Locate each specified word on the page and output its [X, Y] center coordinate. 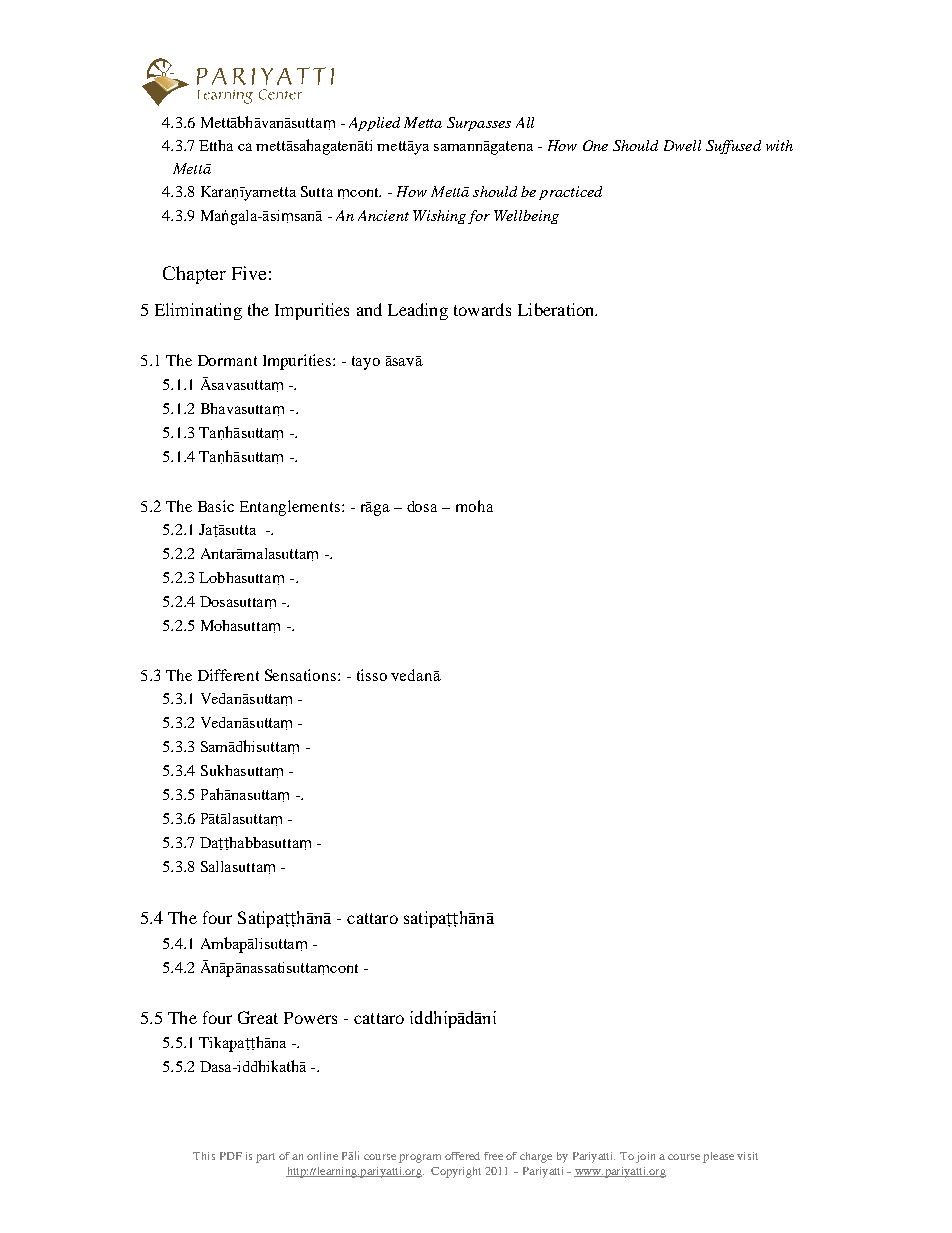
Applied [374, 124]
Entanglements [291, 508]
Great [258, 1017]
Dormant [227, 360]
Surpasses [479, 124]
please [718, 1157]
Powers [310, 1018]
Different [228, 675]
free [493, 1156]
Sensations [302, 675]
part [265, 1158]
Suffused [733, 147]
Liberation [557, 309]
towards [482, 309]
